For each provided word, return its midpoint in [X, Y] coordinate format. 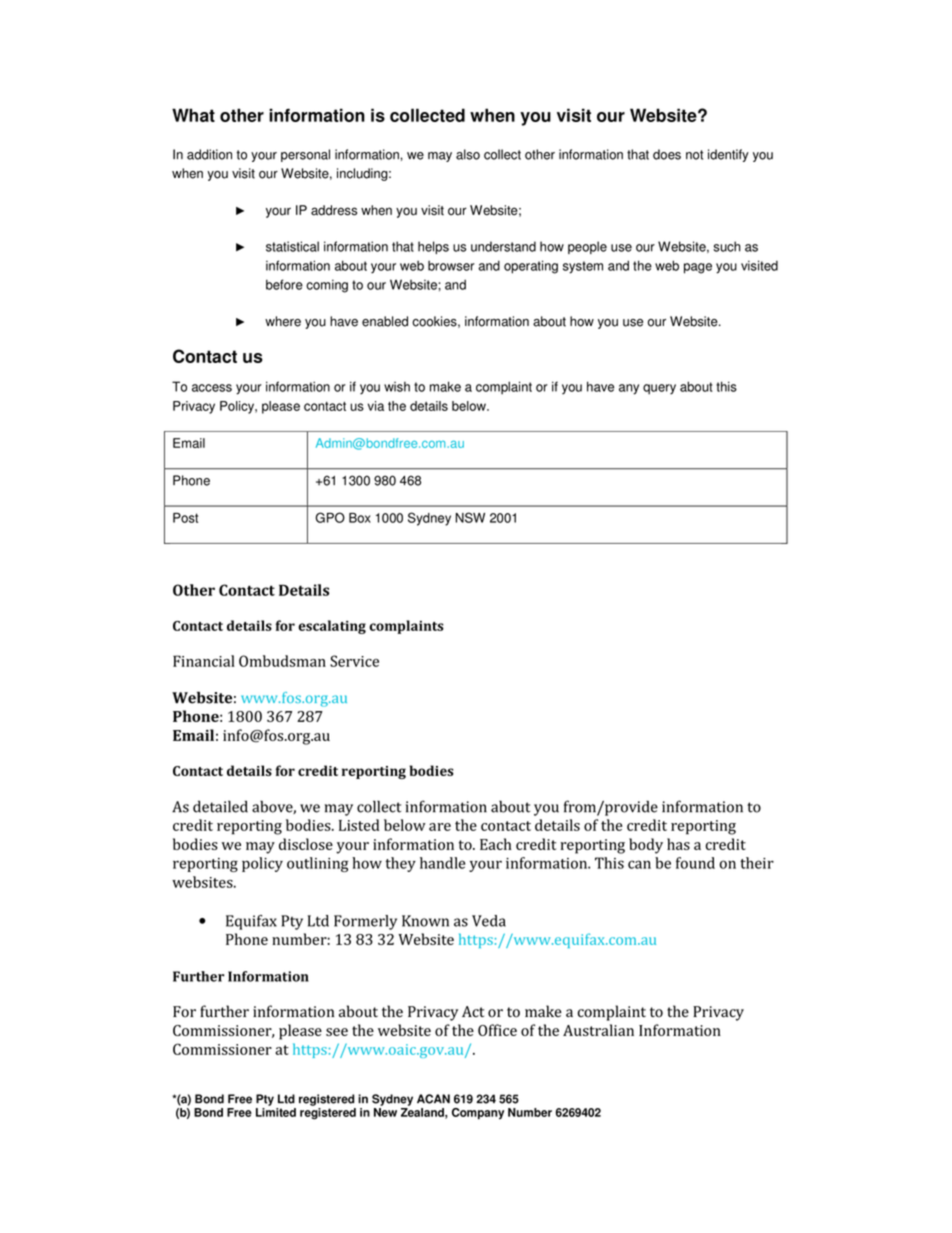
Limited [276, 1112]
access [212, 388]
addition [209, 154]
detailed [220, 806]
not [694, 155]
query [659, 389]
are [440, 827]
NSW [470, 517]
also [468, 154]
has [678, 844]
